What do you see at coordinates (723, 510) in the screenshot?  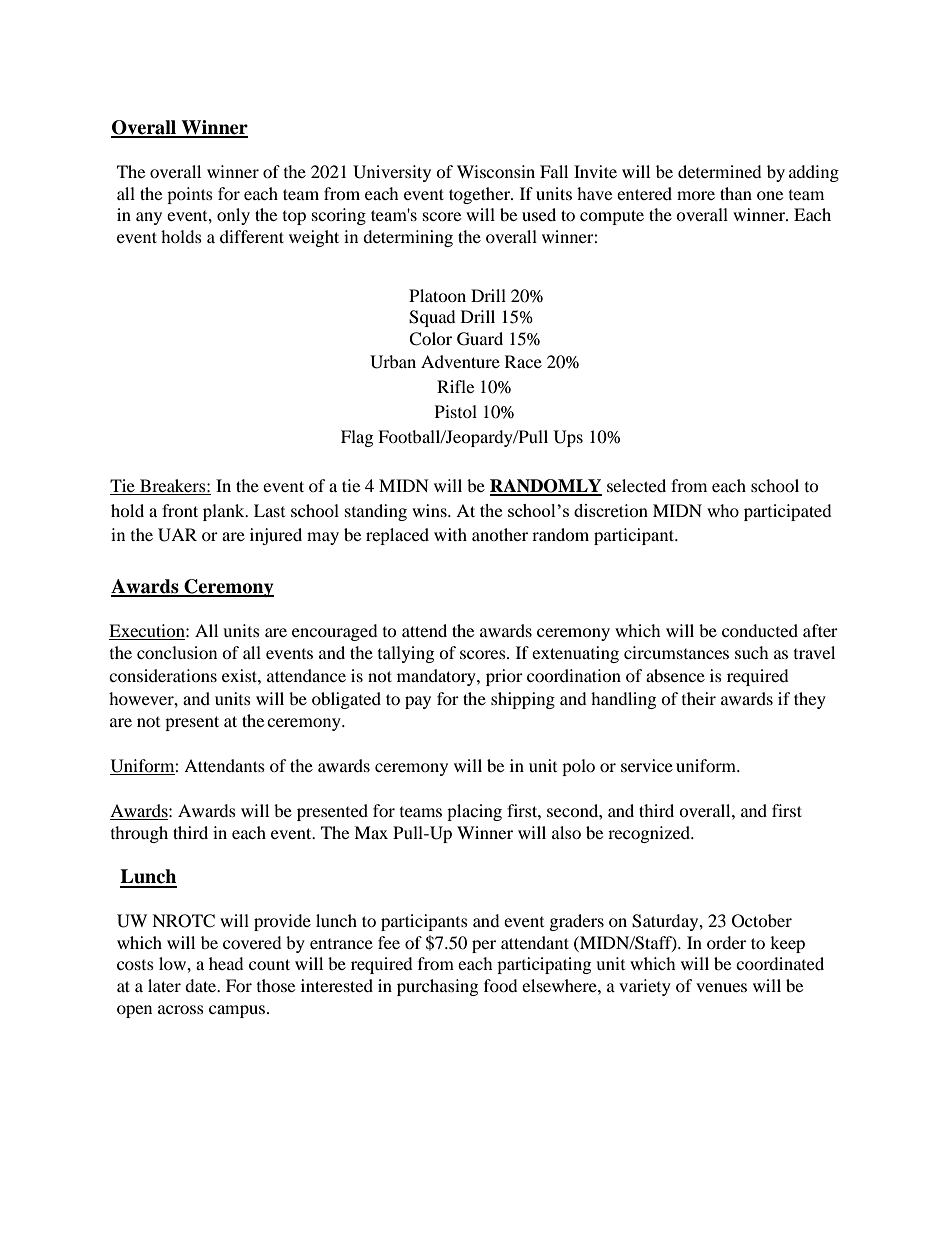 I see `who` at bounding box center [723, 510].
